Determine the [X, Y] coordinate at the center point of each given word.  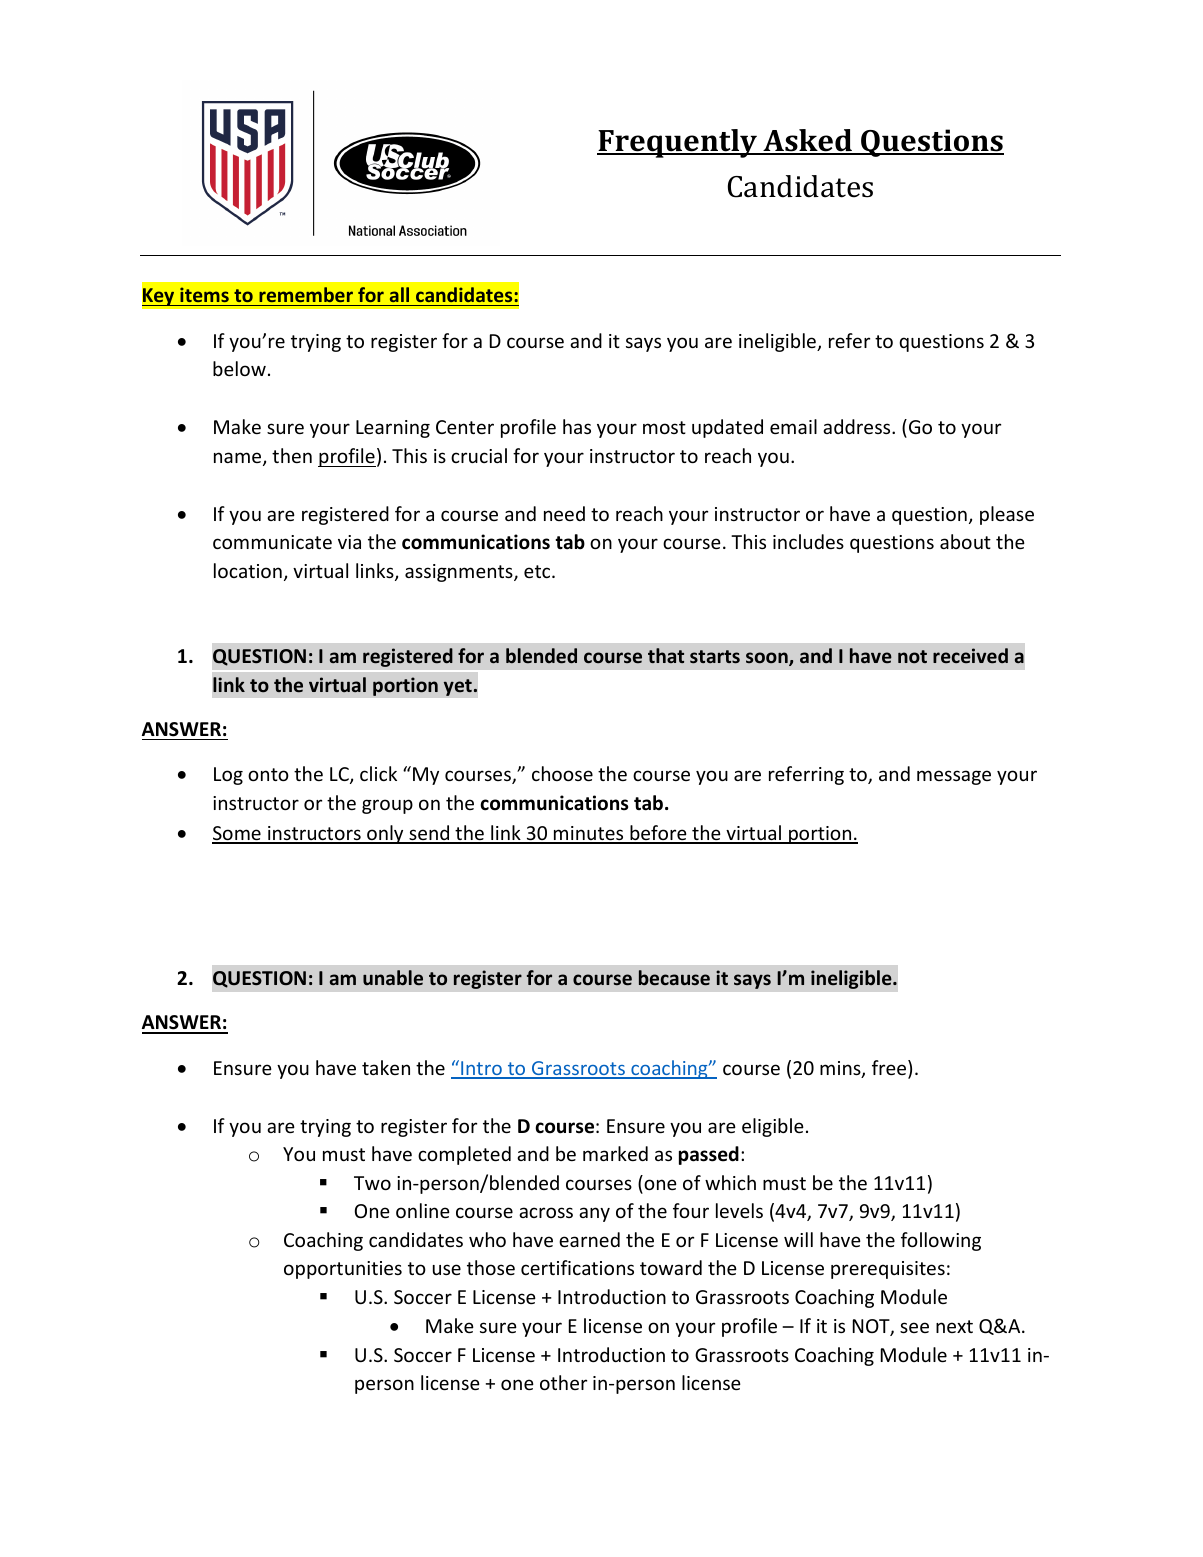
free [890, 1069]
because [674, 978]
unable [393, 977]
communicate [272, 542]
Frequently [678, 143]
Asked [807, 141]
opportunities [343, 1270]
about [965, 541]
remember [306, 294]
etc [538, 571]
